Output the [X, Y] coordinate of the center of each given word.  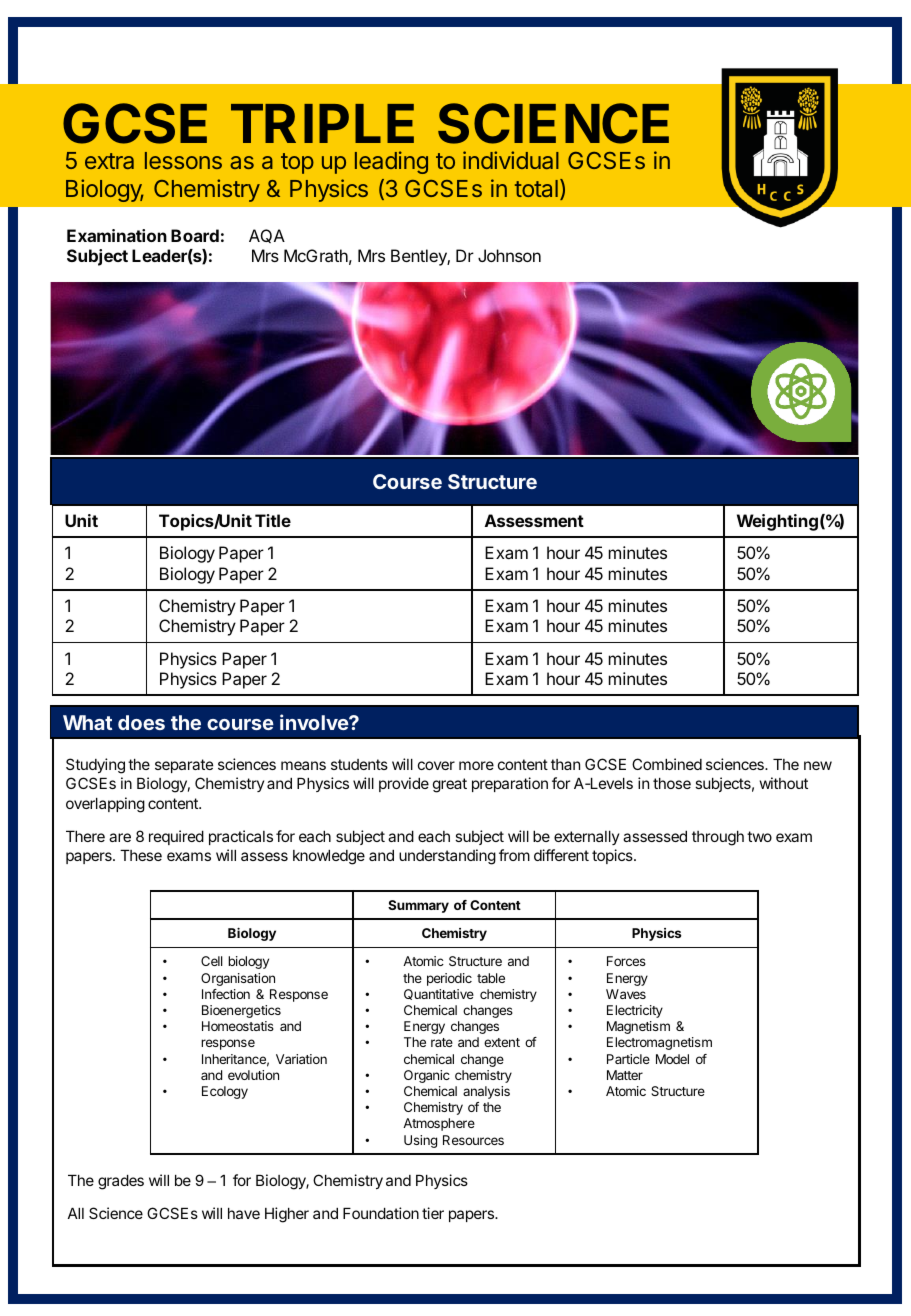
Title [273, 520]
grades [121, 1182]
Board [195, 235]
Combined [667, 764]
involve [315, 722]
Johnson [509, 255]
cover [436, 765]
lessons [183, 160]
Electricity [635, 1011]
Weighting [777, 522]
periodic [449, 979]
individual [511, 160]
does [141, 722]
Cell [212, 961]
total [536, 188]
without [783, 783]
